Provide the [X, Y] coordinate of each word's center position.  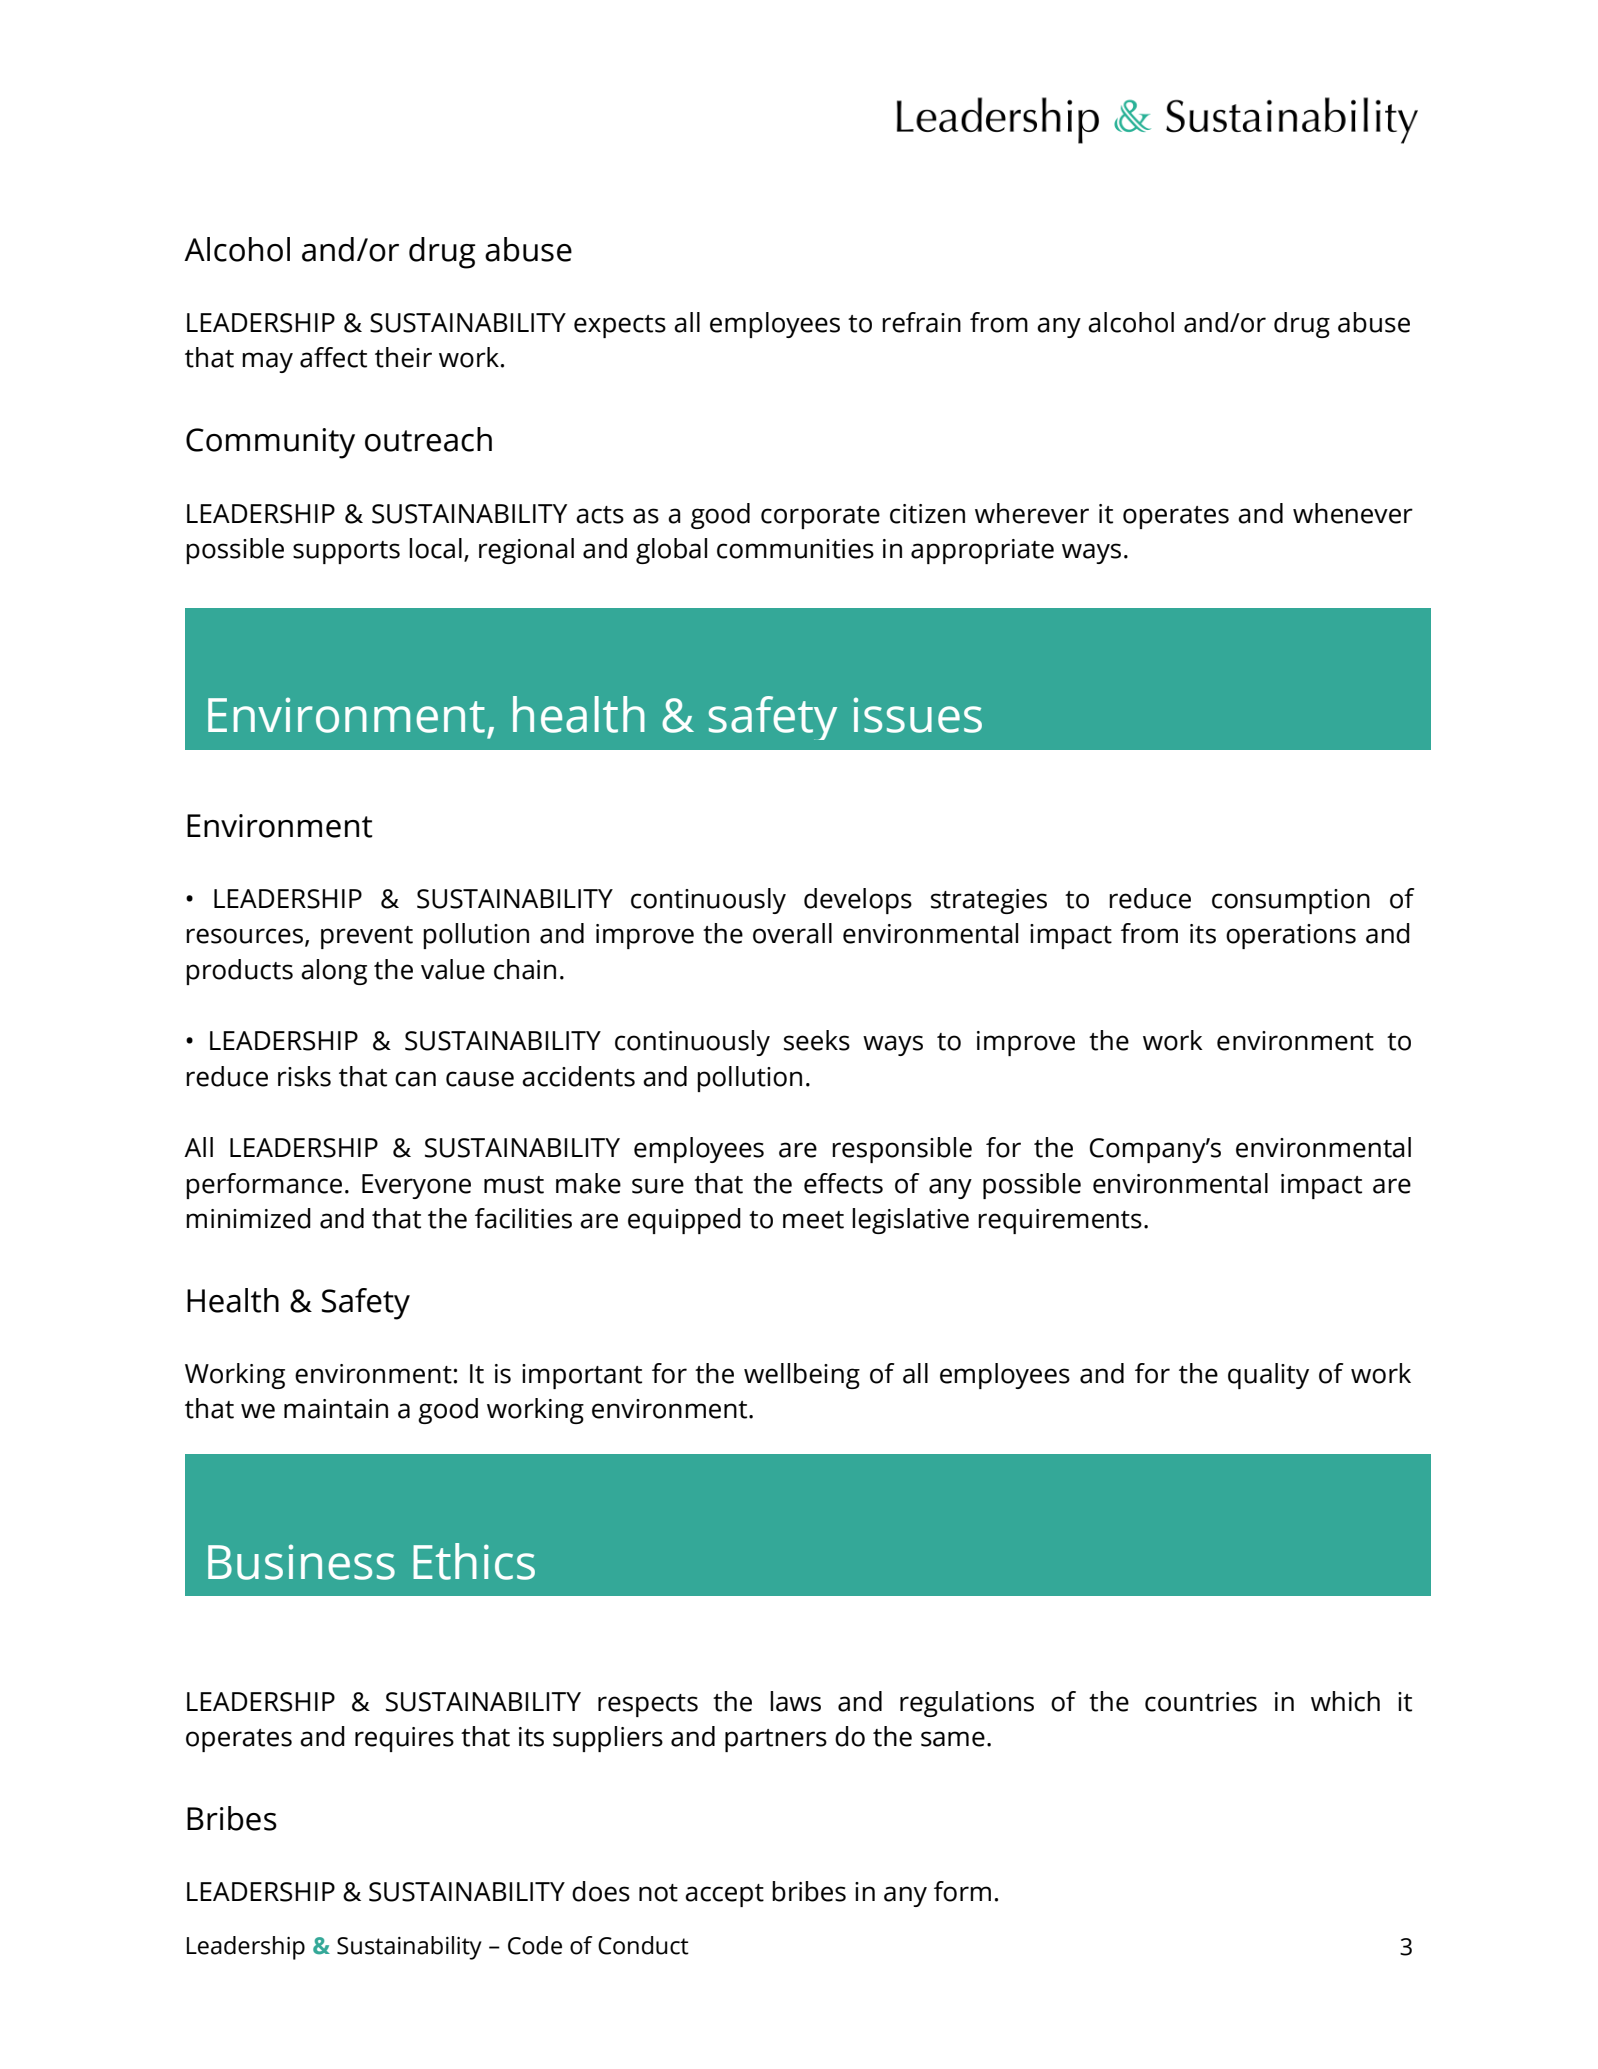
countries [1201, 1702]
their [403, 357]
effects [843, 1183]
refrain [921, 322]
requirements [1060, 1221]
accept [724, 1895]
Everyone [416, 1186]
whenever [1353, 513]
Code [535, 1945]
